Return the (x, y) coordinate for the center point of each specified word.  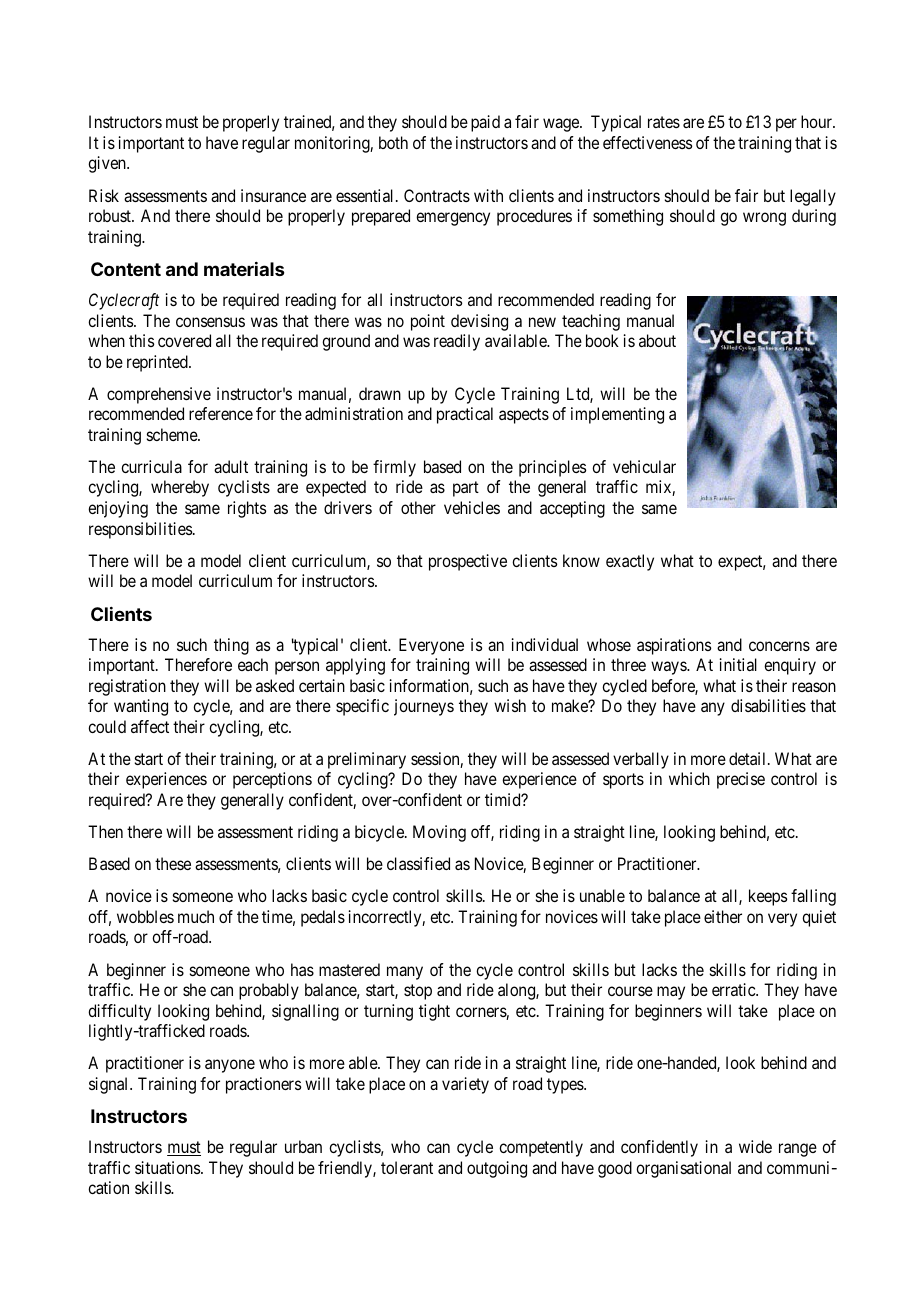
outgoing (497, 1169)
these (173, 863)
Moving (439, 833)
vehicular (644, 466)
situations (168, 1167)
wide (755, 1146)
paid (485, 123)
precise (741, 780)
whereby (180, 488)
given (108, 164)
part (466, 489)
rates (664, 122)
